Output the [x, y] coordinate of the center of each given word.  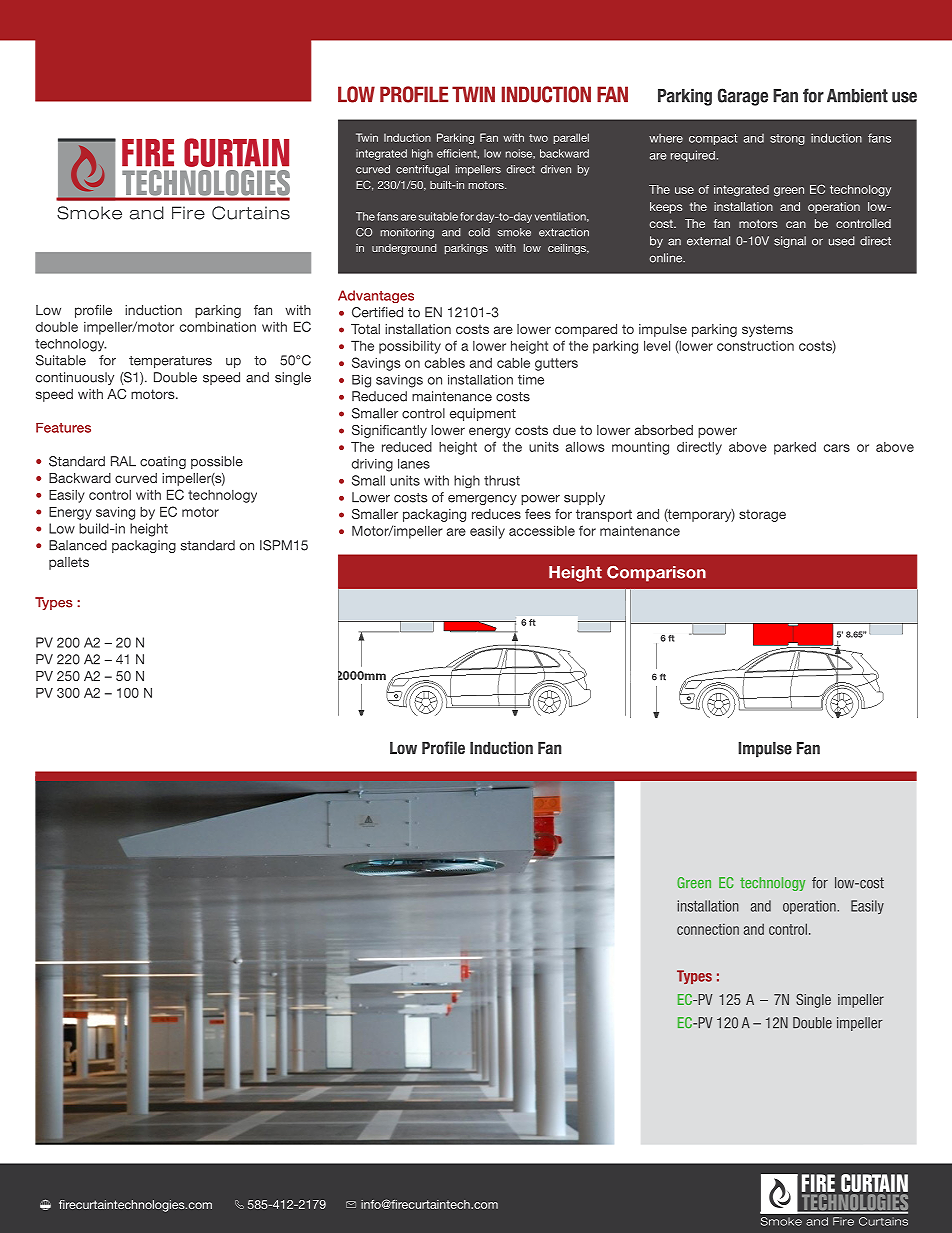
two [538, 138]
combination [218, 326]
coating [163, 462]
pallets [69, 563]
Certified [377, 312]
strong [787, 139]
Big [361, 381]
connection [708, 929]
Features [63, 428]
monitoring [407, 233]
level [657, 345]
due [564, 430]
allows [585, 446]
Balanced [78, 545]
